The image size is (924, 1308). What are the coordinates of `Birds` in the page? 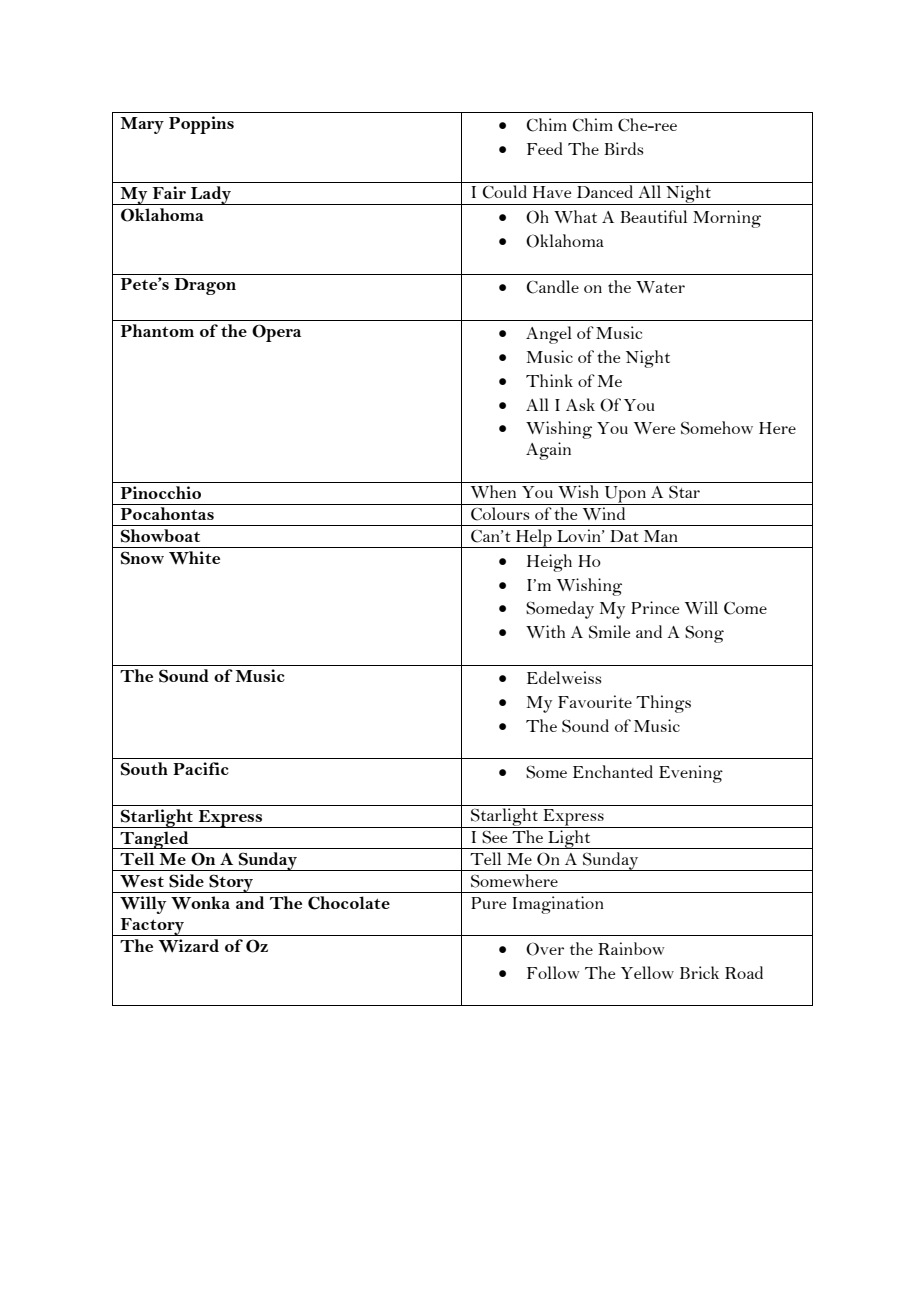 It's located at (624, 148).
